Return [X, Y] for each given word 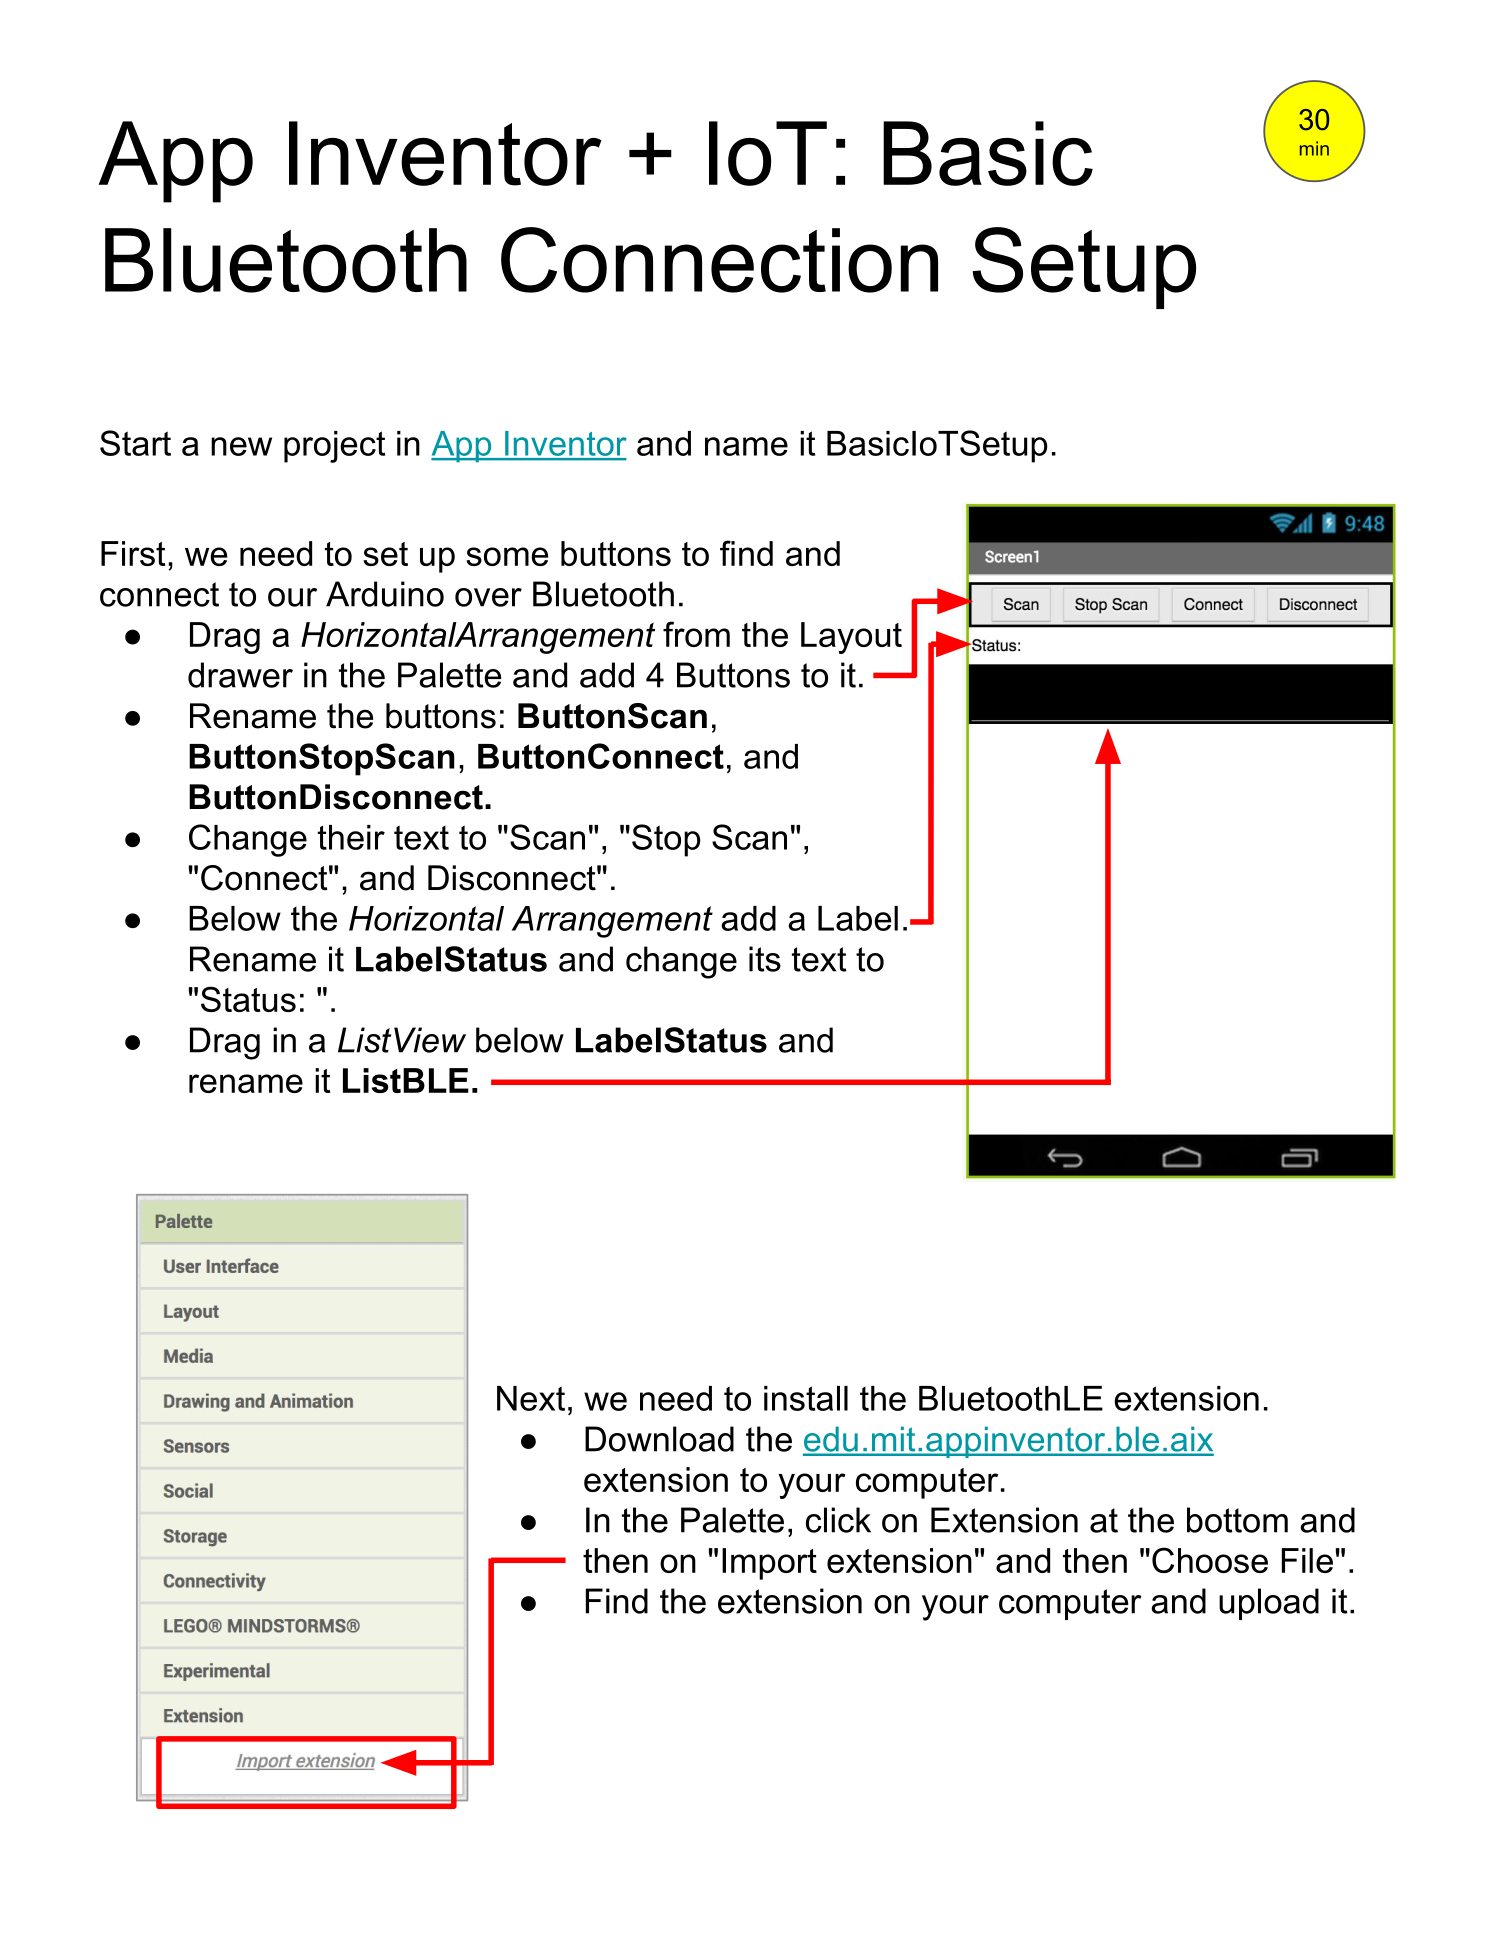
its [765, 959]
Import [769, 1564]
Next [531, 1398]
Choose [1210, 1560]
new [241, 446]
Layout [851, 638]
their [351, 837]
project [334, 447]
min [1314, 148]
